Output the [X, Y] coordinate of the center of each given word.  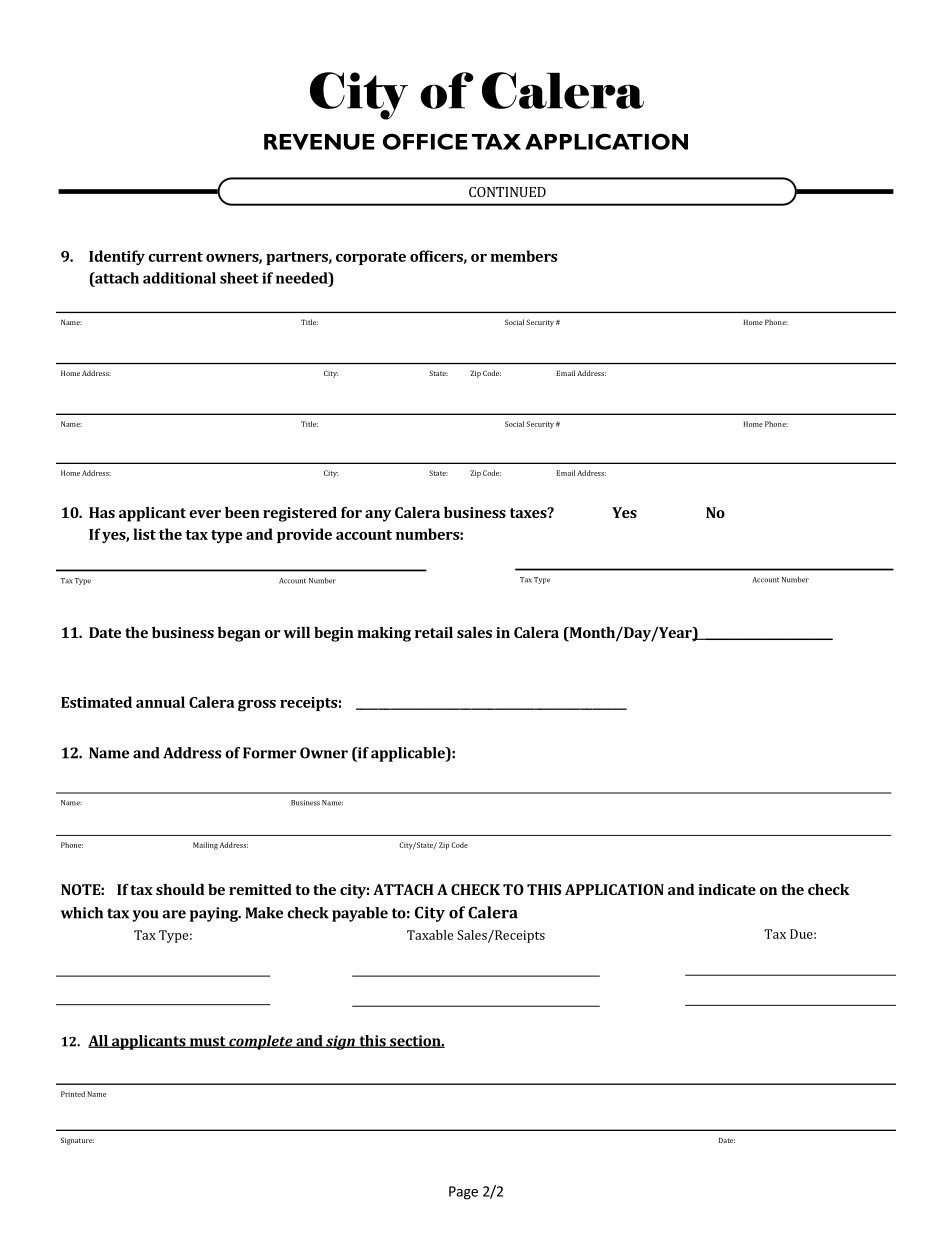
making [384, 634]
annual [160, 702]
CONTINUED [507, 192]
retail [434, 632]
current [175, 257]
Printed [73, 1094]
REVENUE [319, 142]
